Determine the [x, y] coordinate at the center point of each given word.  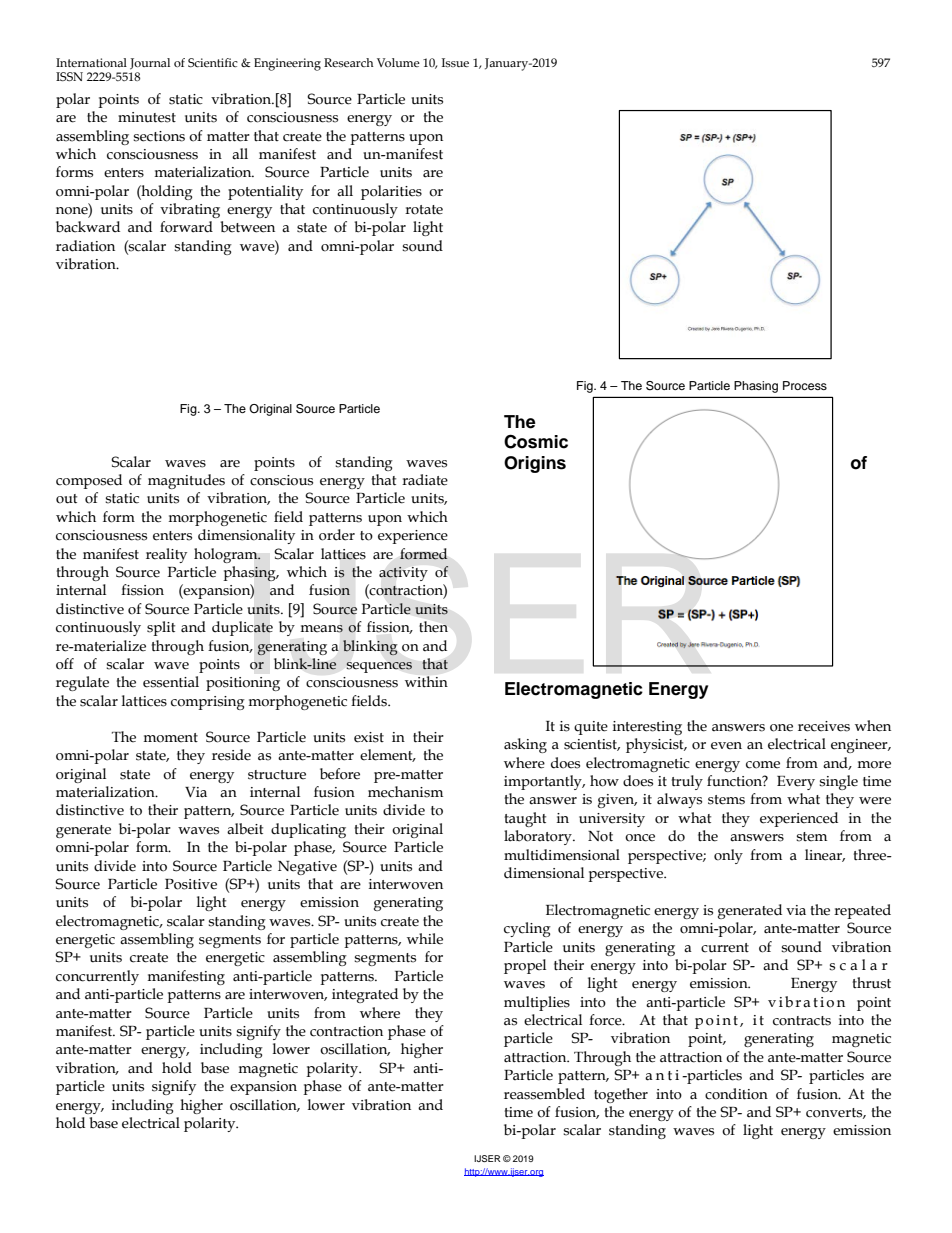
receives [824, 726]
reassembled [544, 1094]
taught [525, 819]
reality [166, 555]
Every [796, 783]
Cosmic [536, 441]
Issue [455, 62]
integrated [365, 995]
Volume [398, 62]
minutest [147, 117]
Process [805, 385]
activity [403, 574]
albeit [245, 829]
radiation [85, 246]
